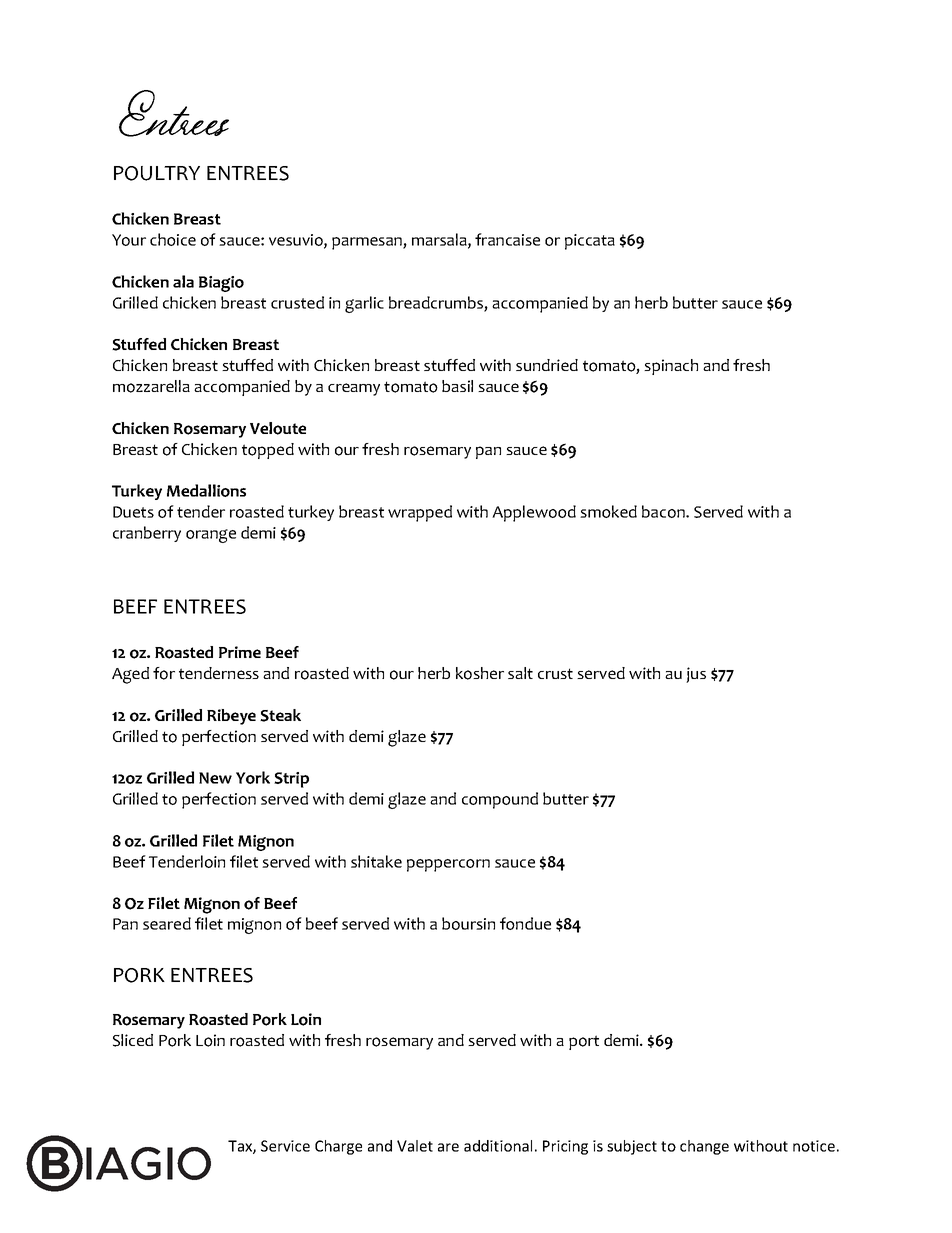 This document has width=952, height=1233. What do you see at coordinates (480, 673) in the document?
I see `kosher` at bounding box center [480, 673].
